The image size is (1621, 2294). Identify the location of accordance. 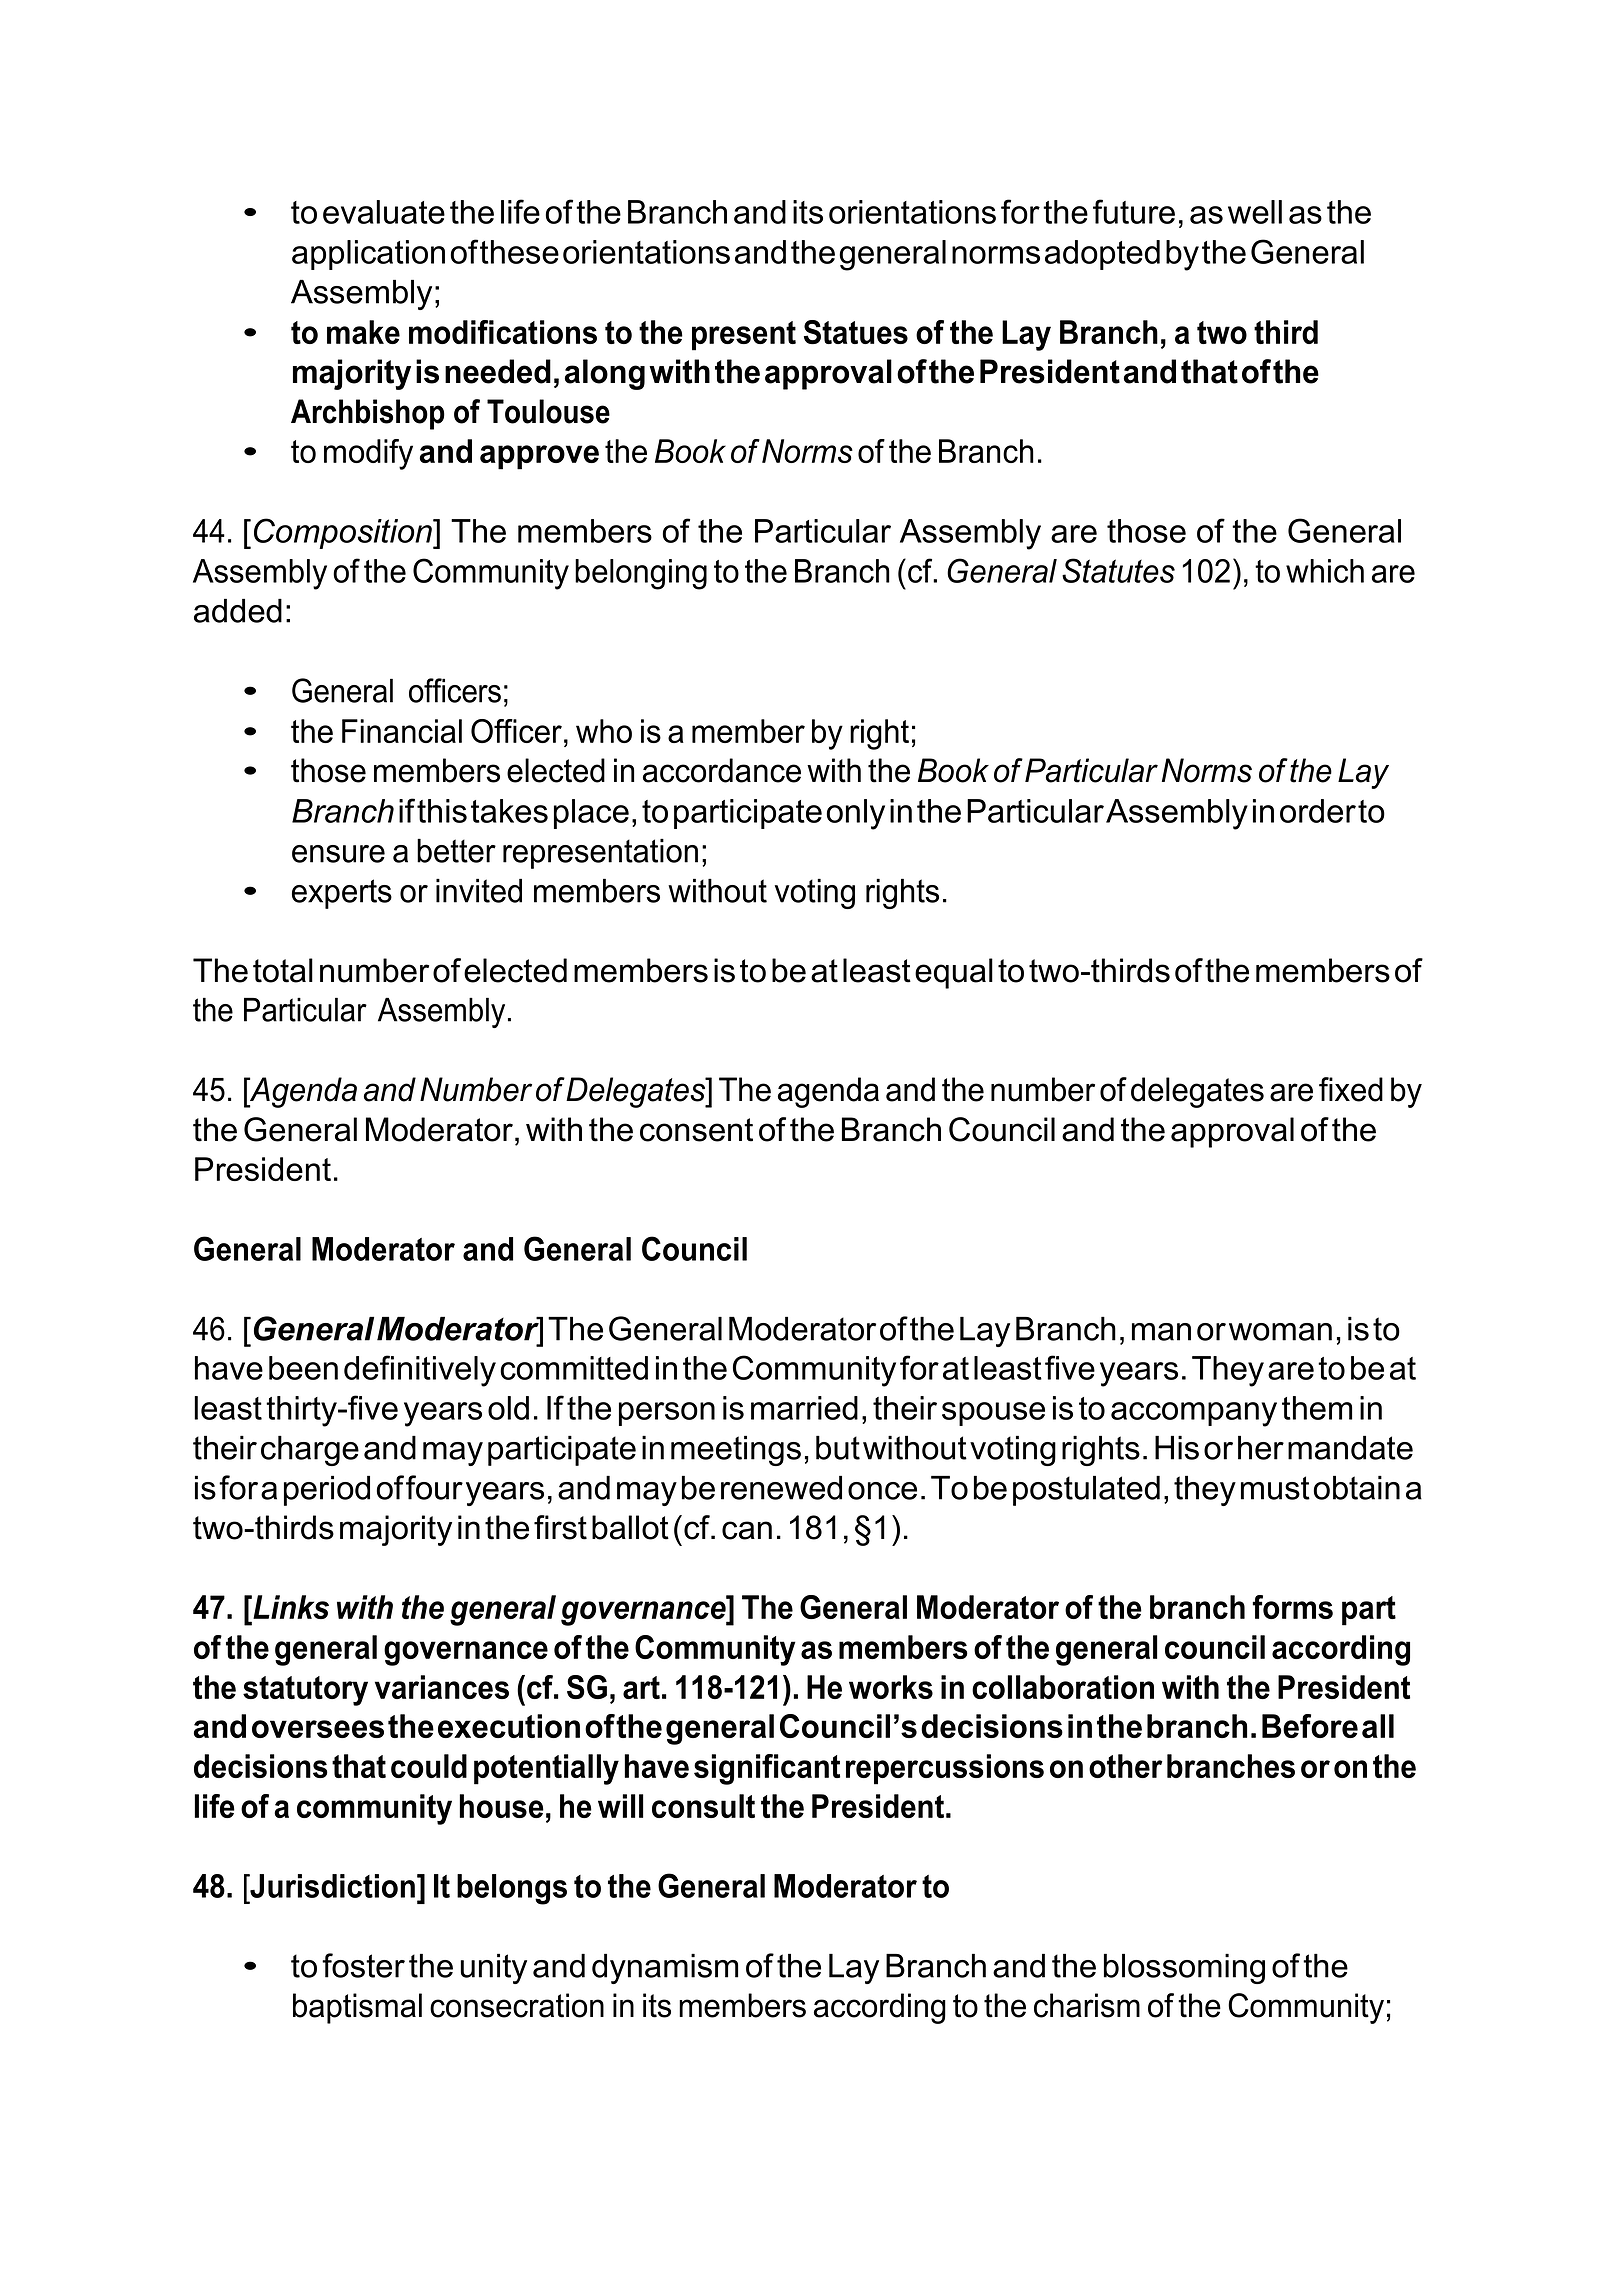
(722, 770).
